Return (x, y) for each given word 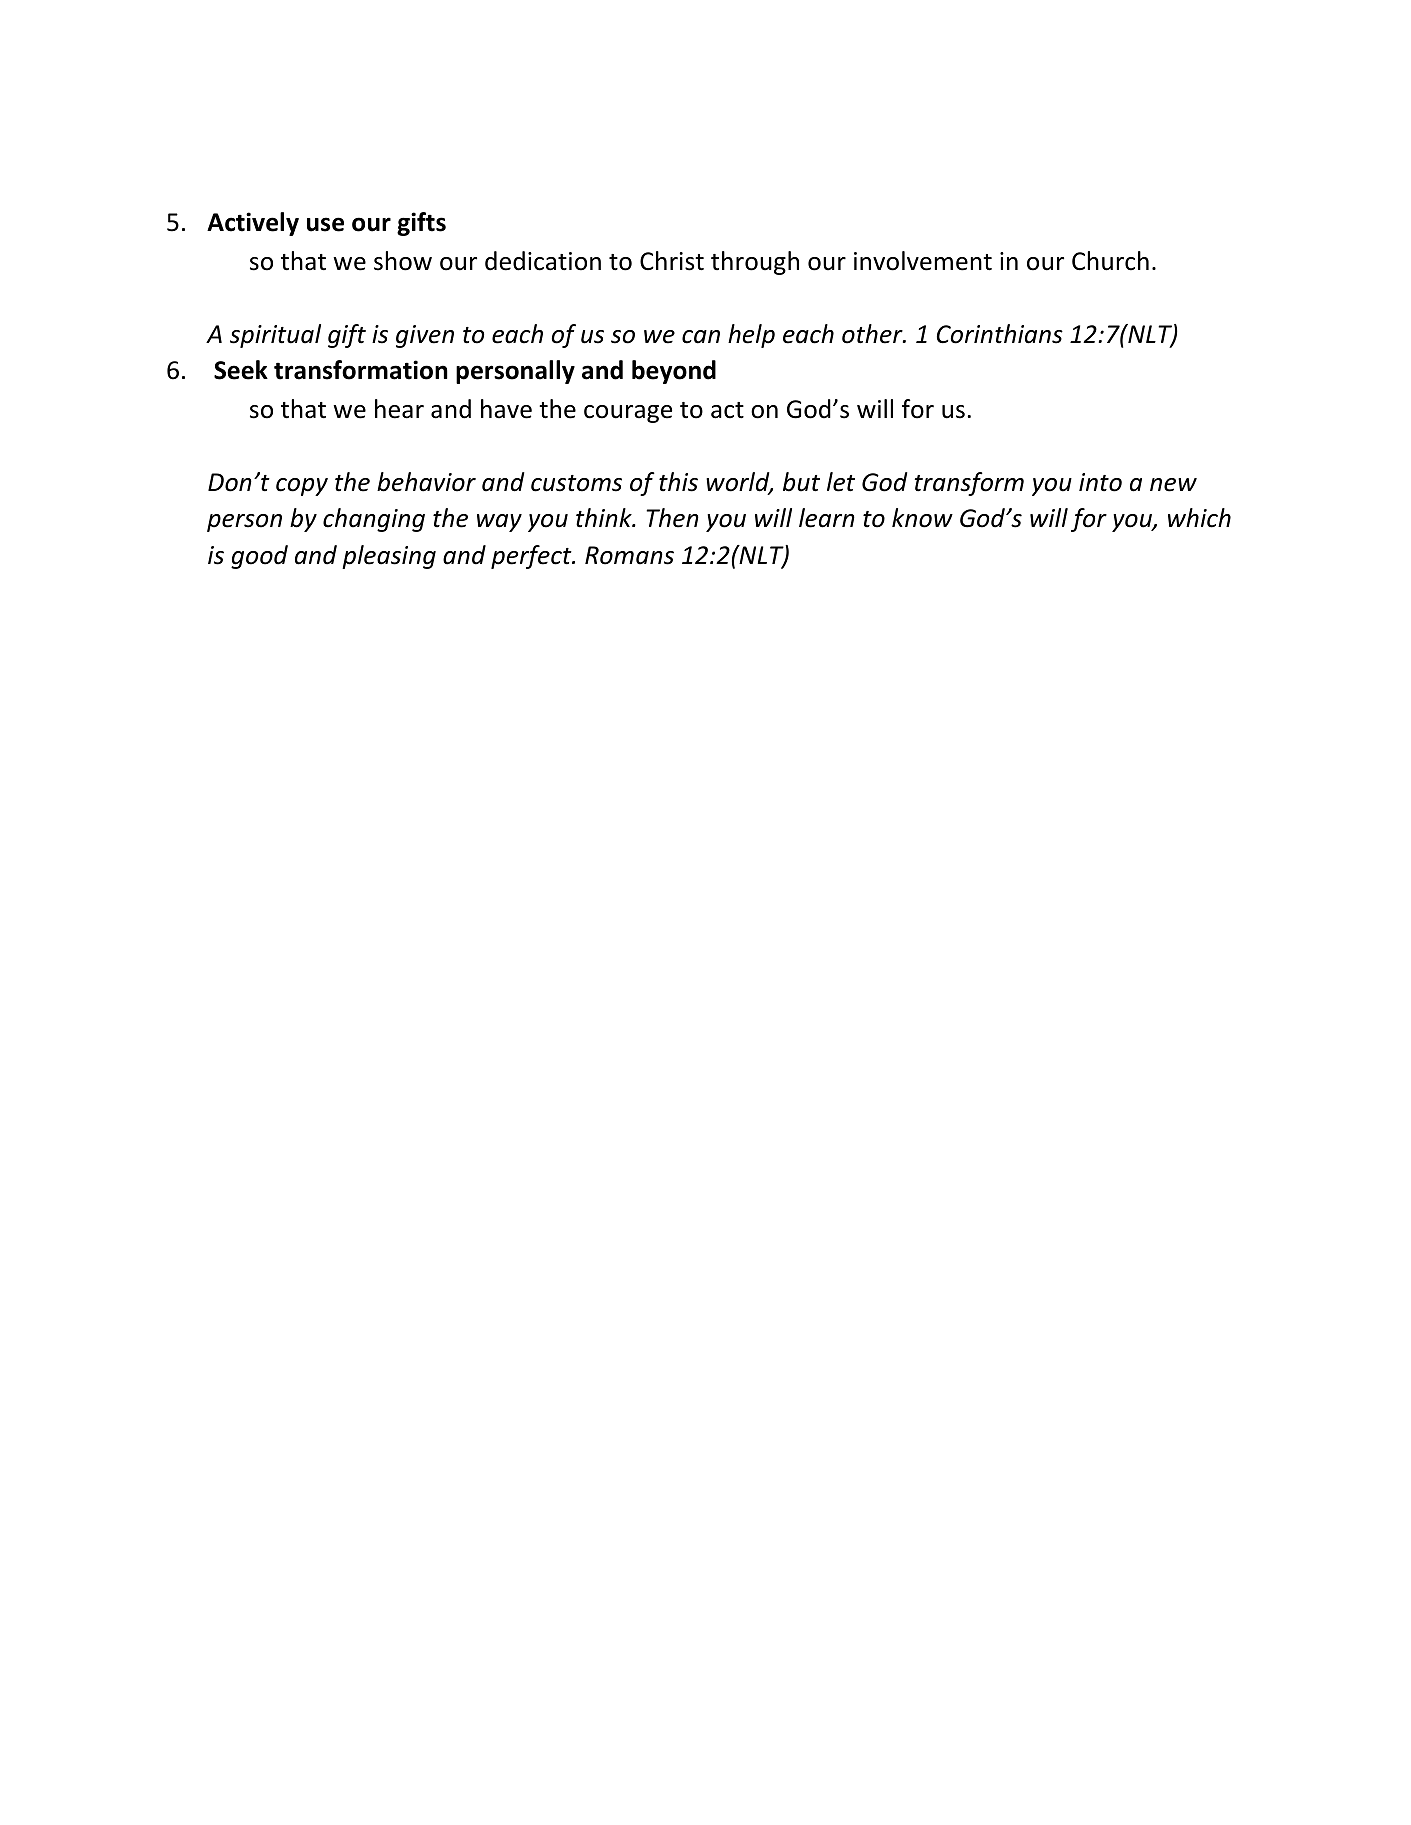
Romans (629, 555)
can (701, 337)
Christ (672, 261)
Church (1110, 261)
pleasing (389, 557)
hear (399, 409)
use (325, 224)
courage (628, 414)
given (425, 336)
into (1100, 482)
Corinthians (1000, 334)
